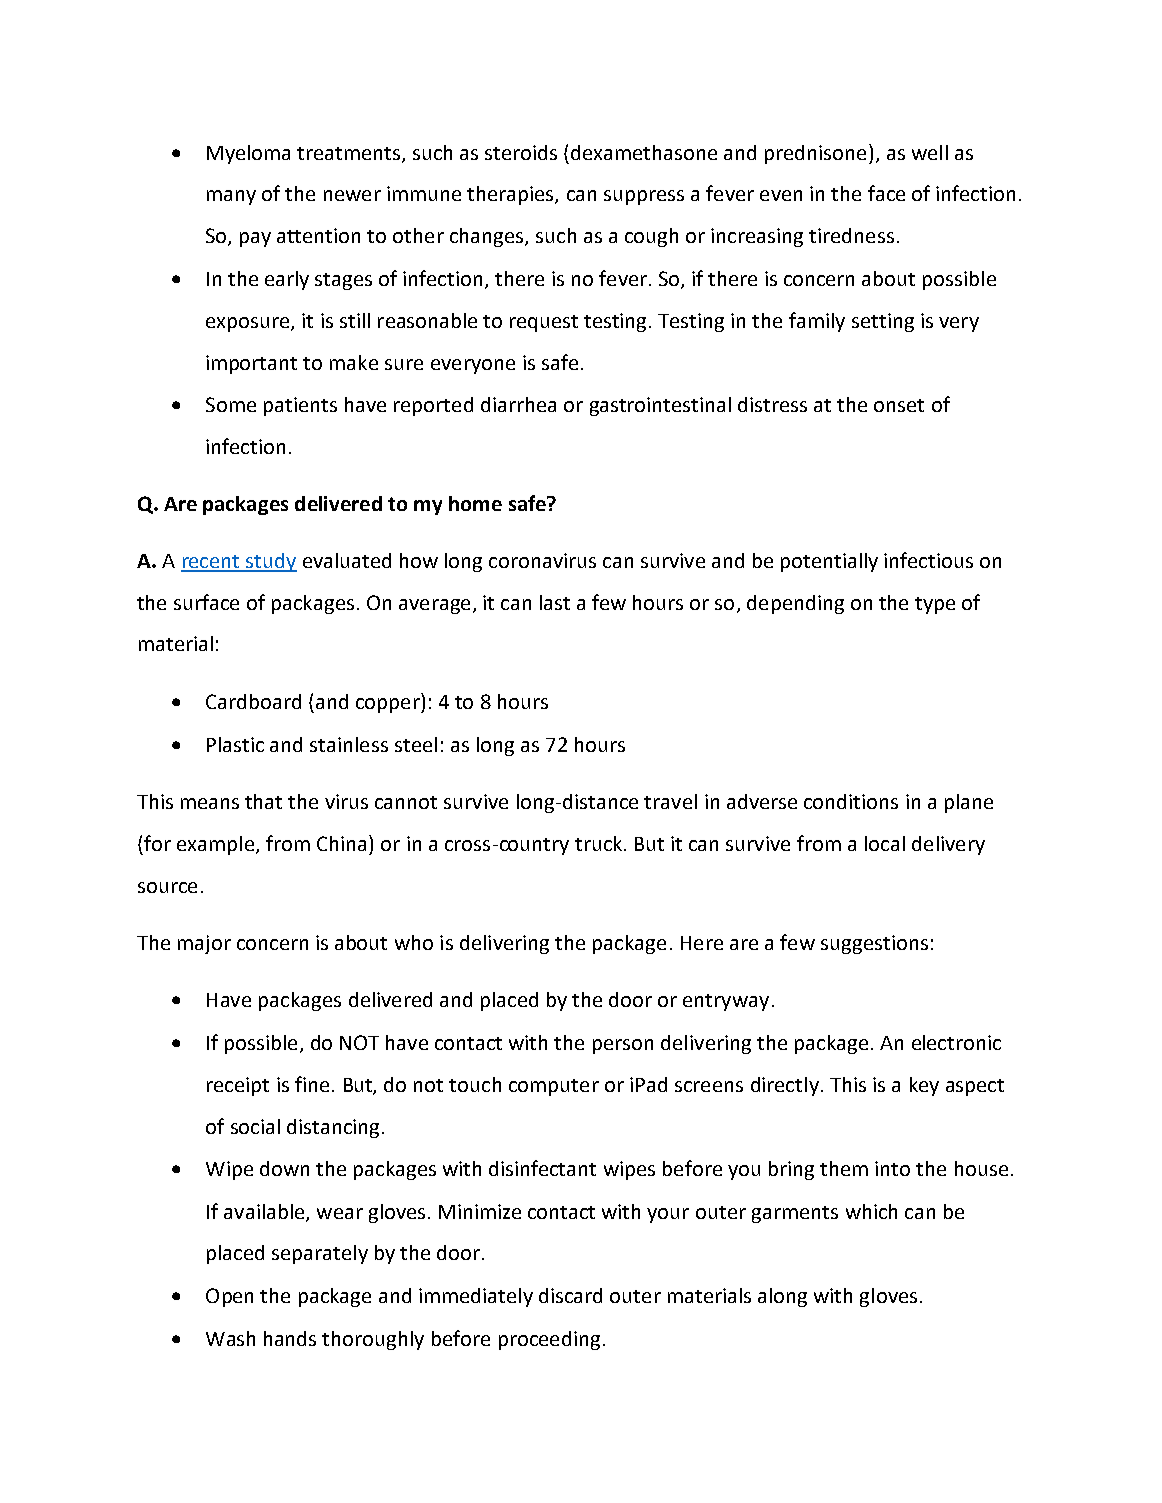 This screenshot has height=1503, width=1162. What do you see at coordinates (570, 1295) in the screenshot?
I see `discard` at bounding box center [570, 1295].
